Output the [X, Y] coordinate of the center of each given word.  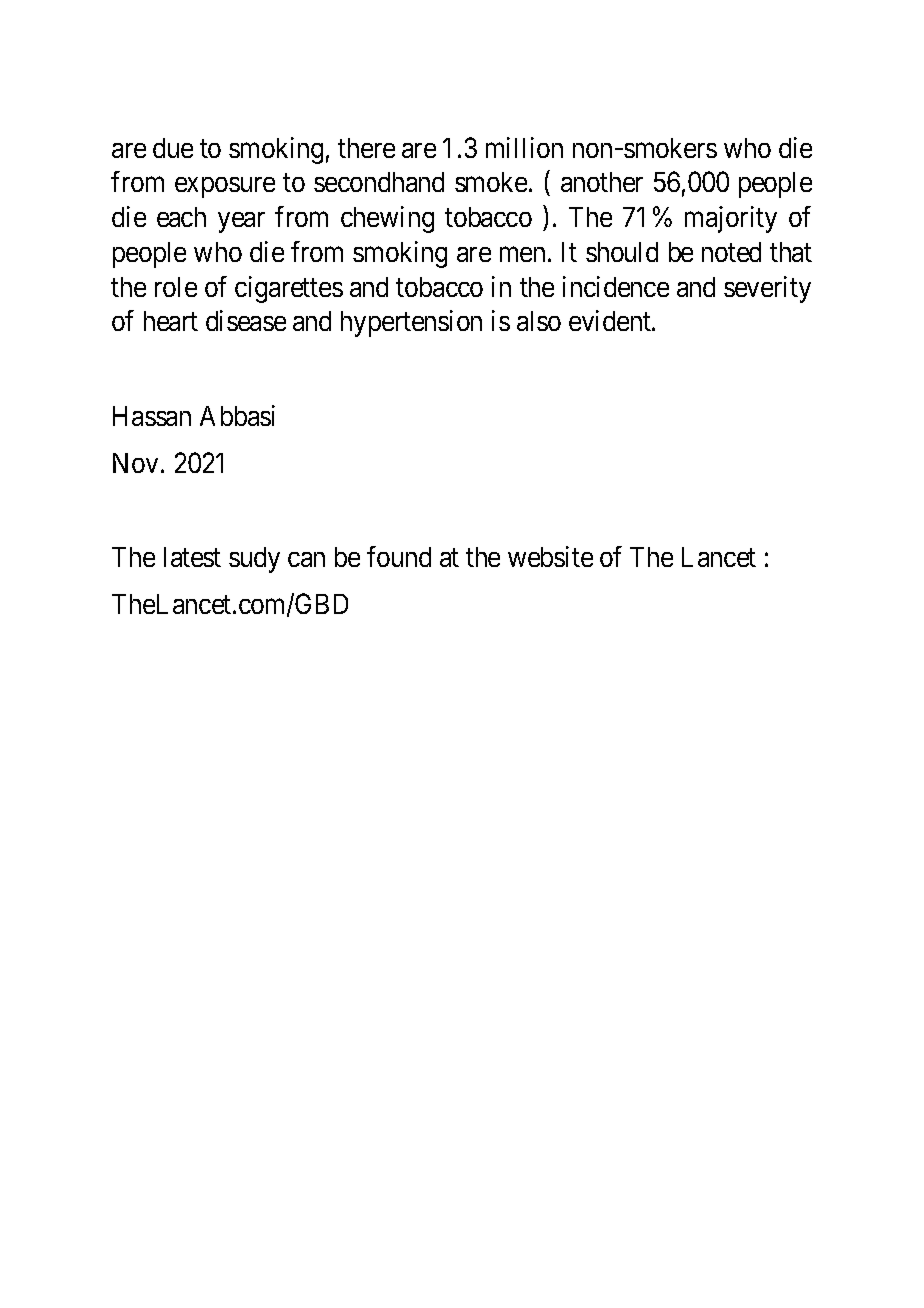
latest [192, 557]
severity [767, 289]
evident [611, 320]
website [550, 556]
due [173, 148]
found [399, 556]
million [524, 147]
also [539, 321]
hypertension [411, 323]
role [176, 287]
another [602, 182]
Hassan [152, 416]
